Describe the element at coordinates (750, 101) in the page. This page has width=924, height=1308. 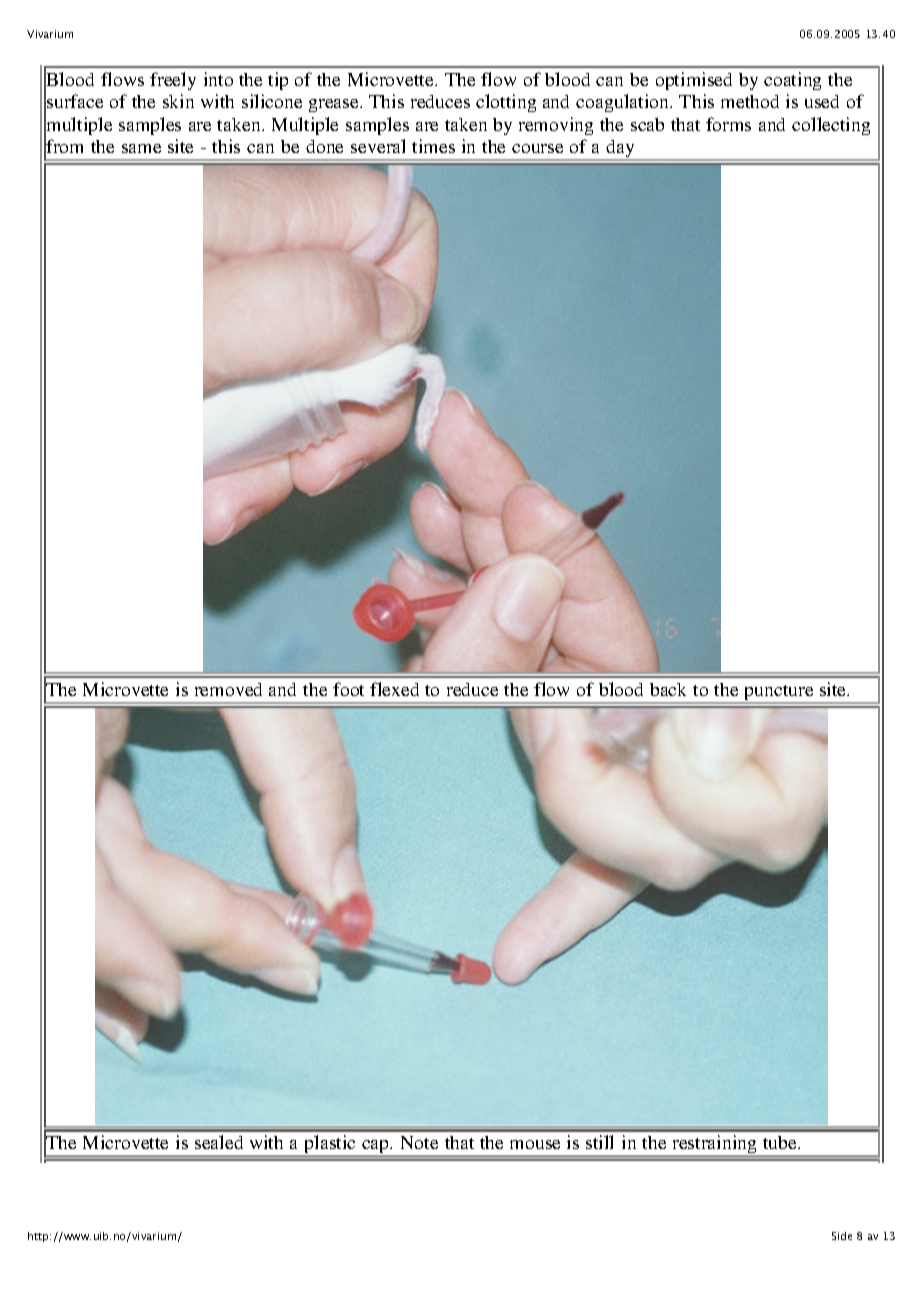
I see `method` at that location.
